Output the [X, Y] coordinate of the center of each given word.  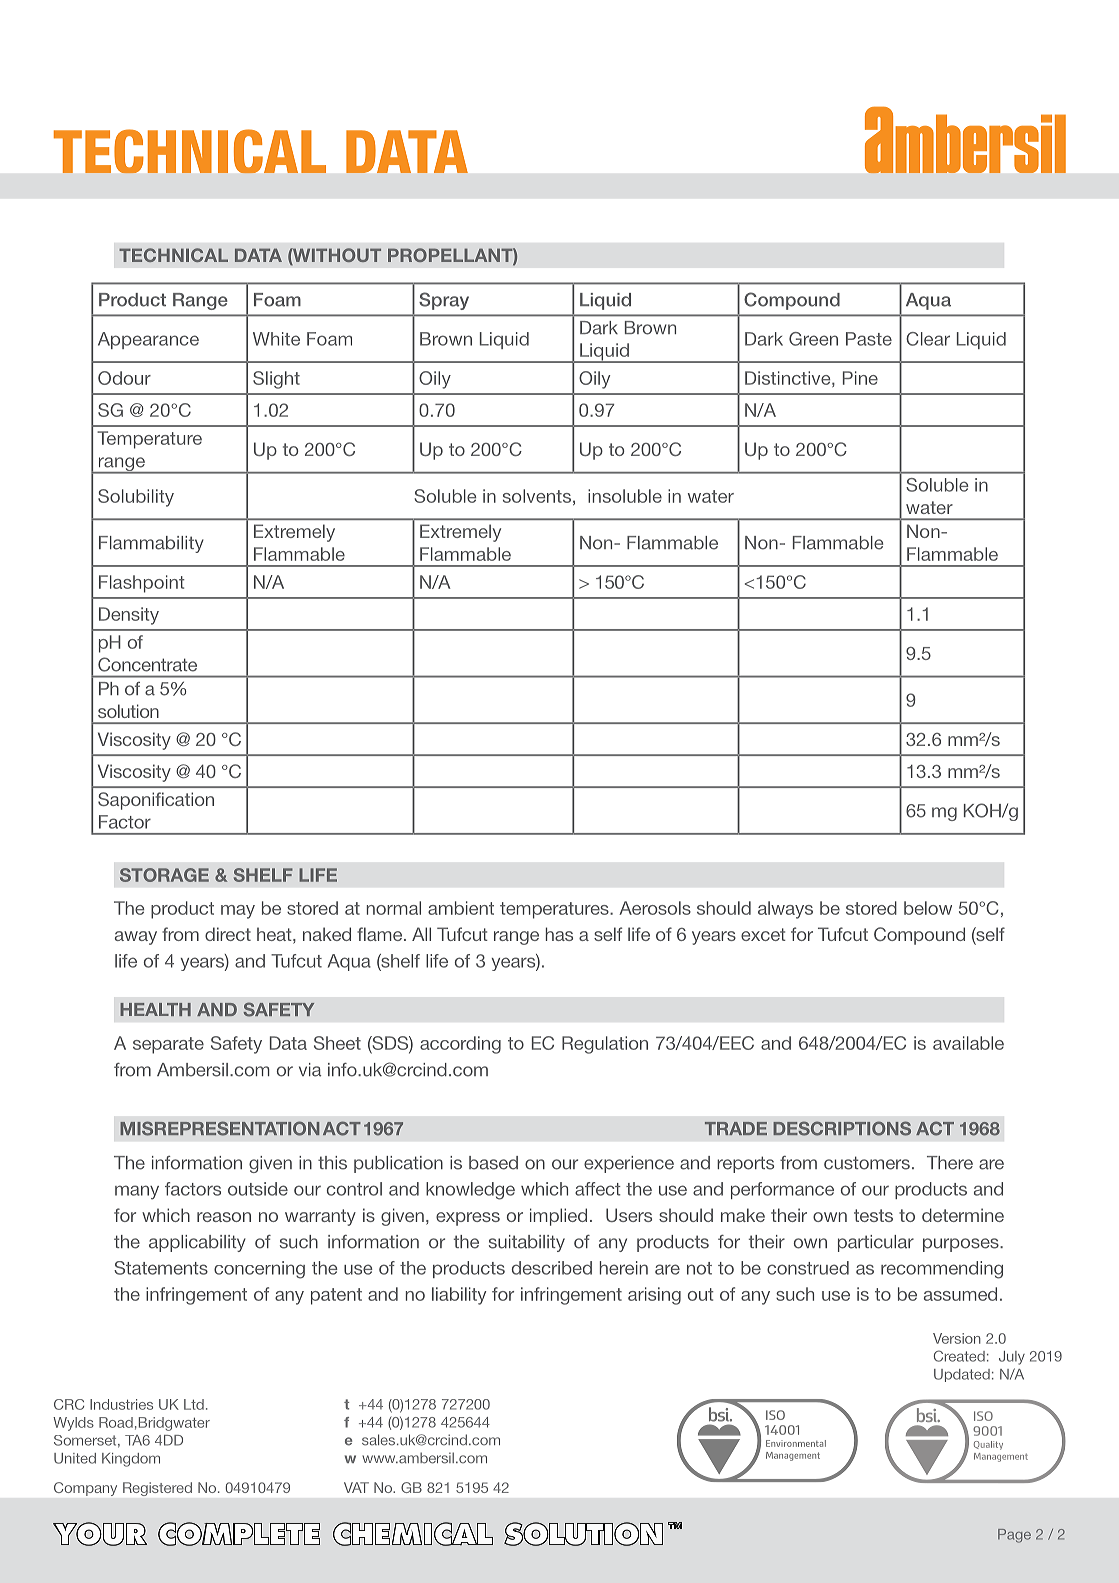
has [559, 934]
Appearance [148, 340]
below [928, 908]
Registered [157, 1489]
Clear [928, 339]
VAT [356, 1487]
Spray [444, 301]
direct [228, 934]
